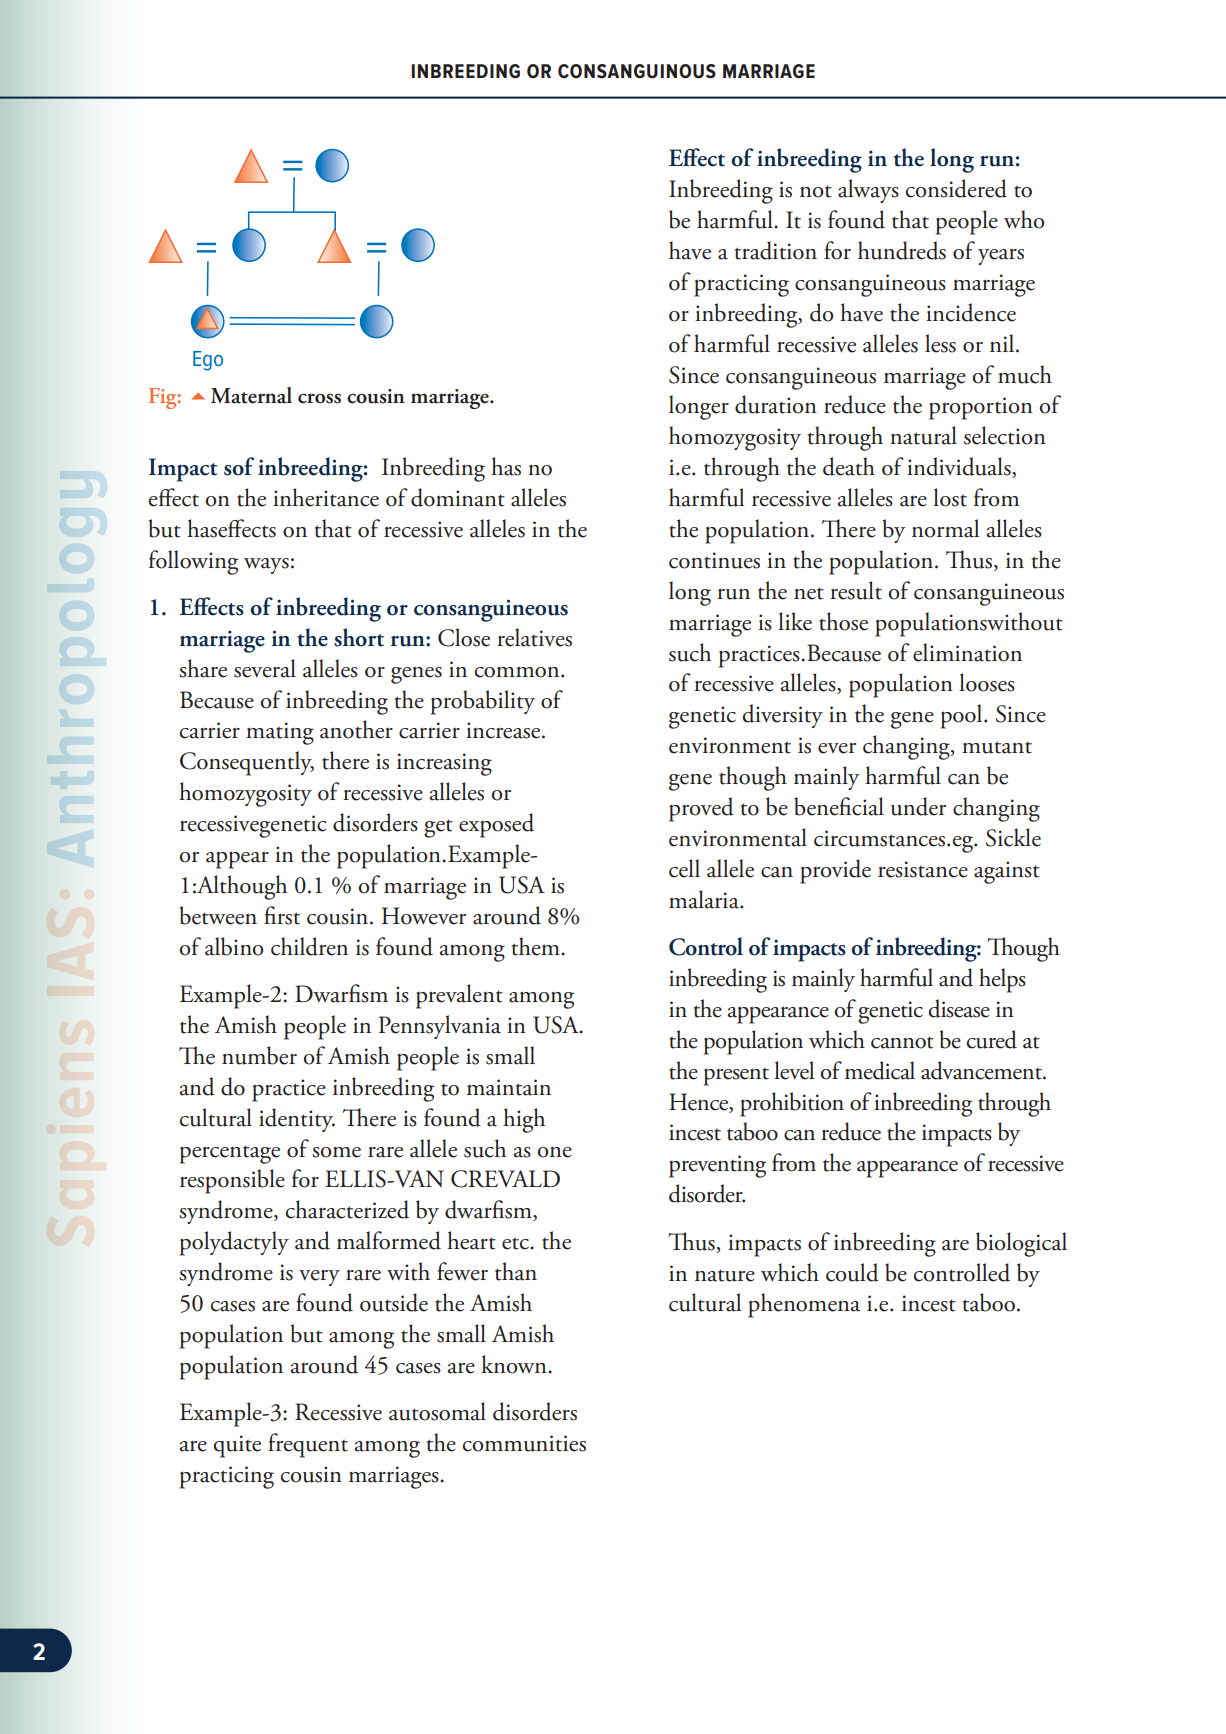  Describe the element at coordinates (326, 497) in the screenshot. I see `inheritance` at that location.
